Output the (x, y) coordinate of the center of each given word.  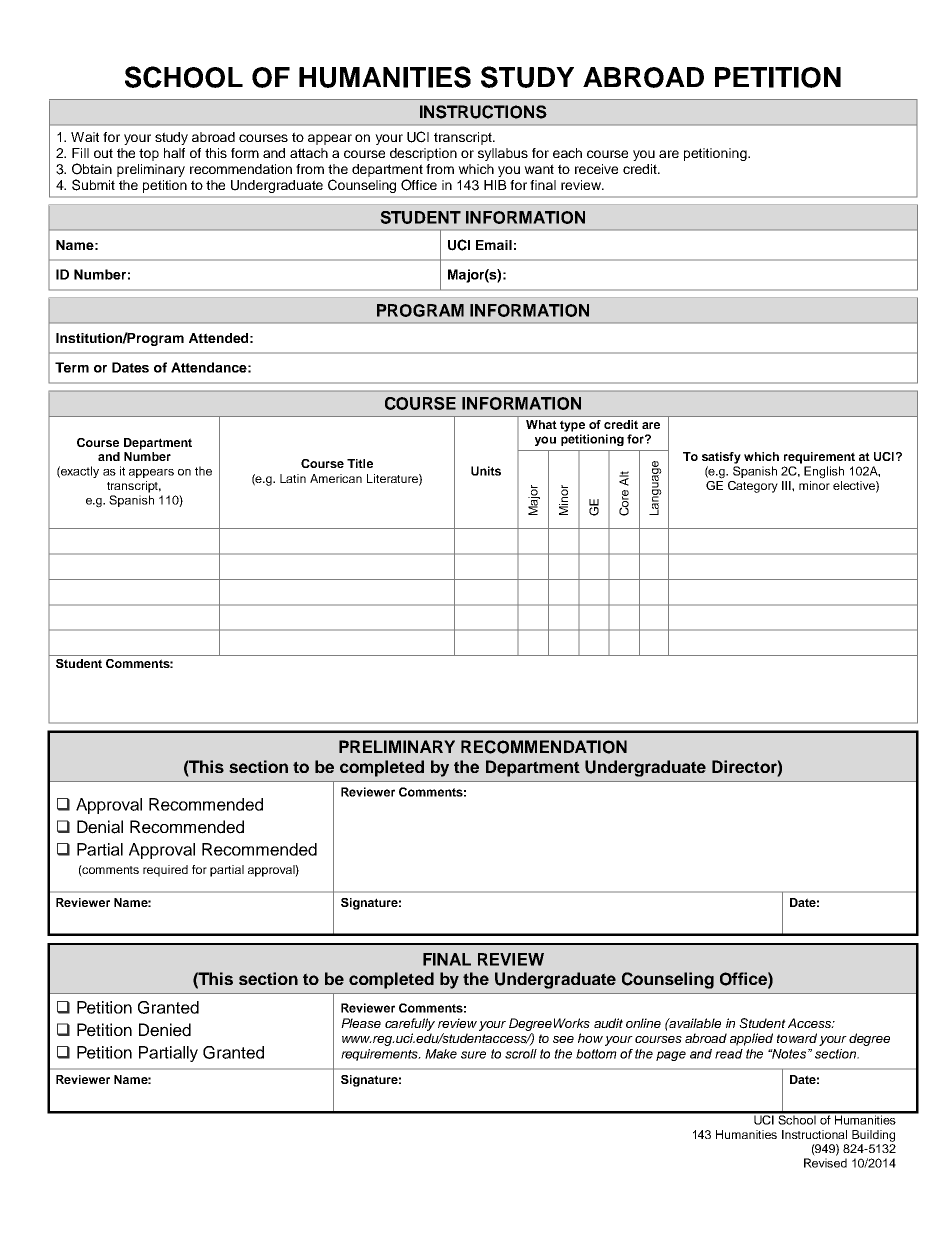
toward (797, 1038)
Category (753, 487)
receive (596, 169)
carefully (410, 1024)
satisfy (721, 458)
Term (72, 367)
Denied (165, 1030)
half (174, 153)
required (165, 871)
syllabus (503, 154)
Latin (293, 478)
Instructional (814, 1134)
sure (473, 1055)
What (541, 424)
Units (486, 471)
